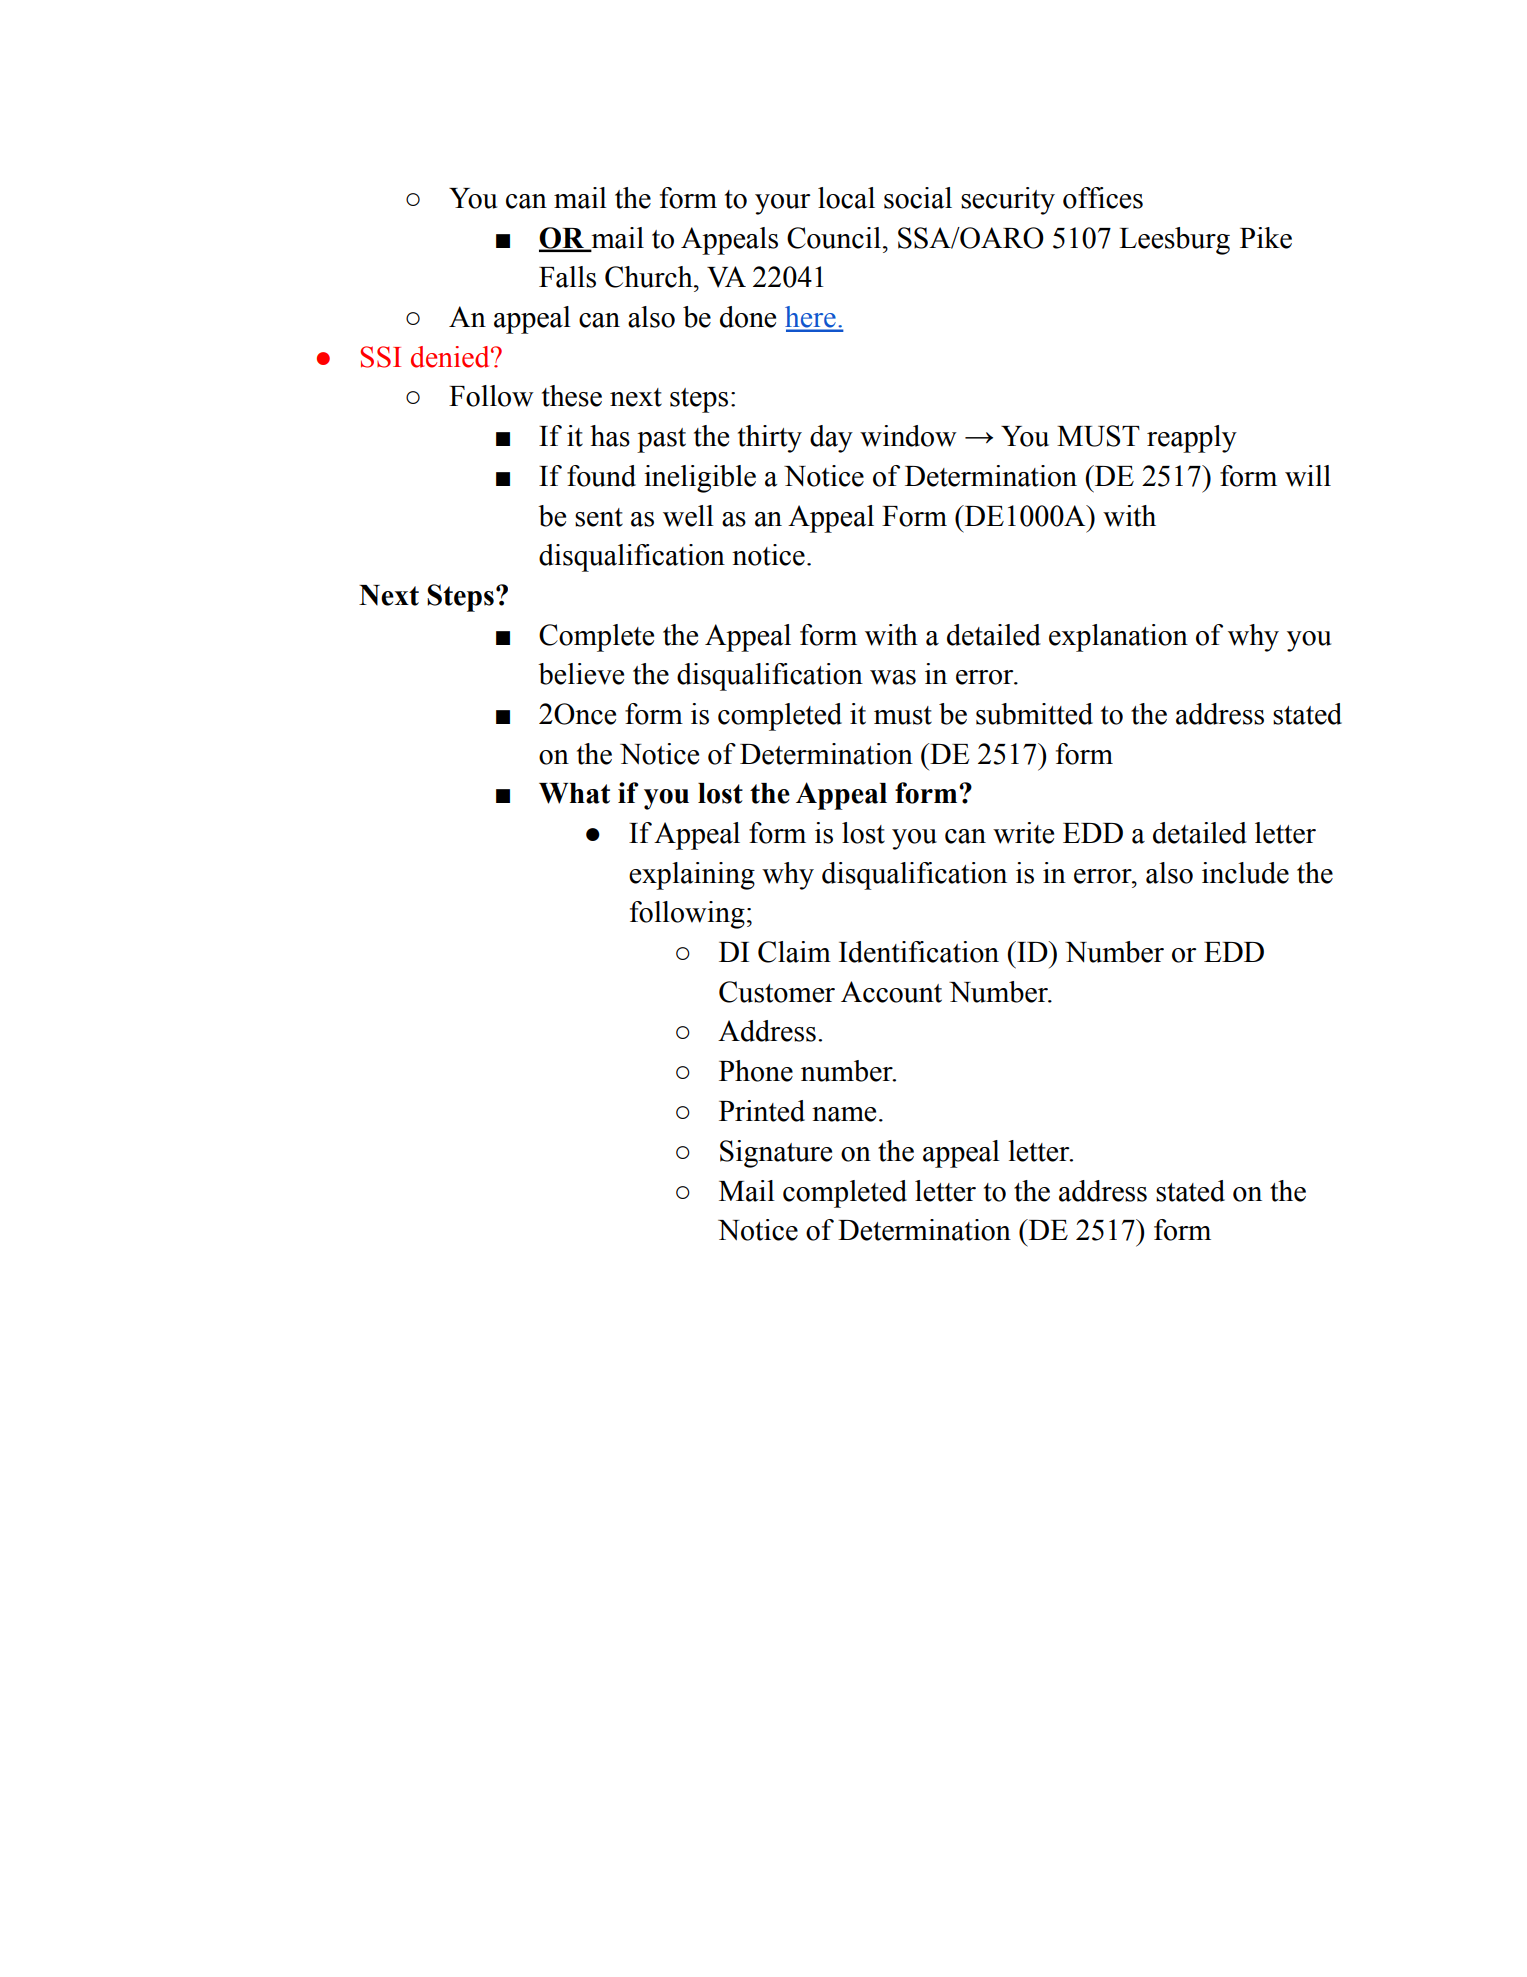 The image size is (1527, 1977). I want to click on Council, so click(834, 238).
